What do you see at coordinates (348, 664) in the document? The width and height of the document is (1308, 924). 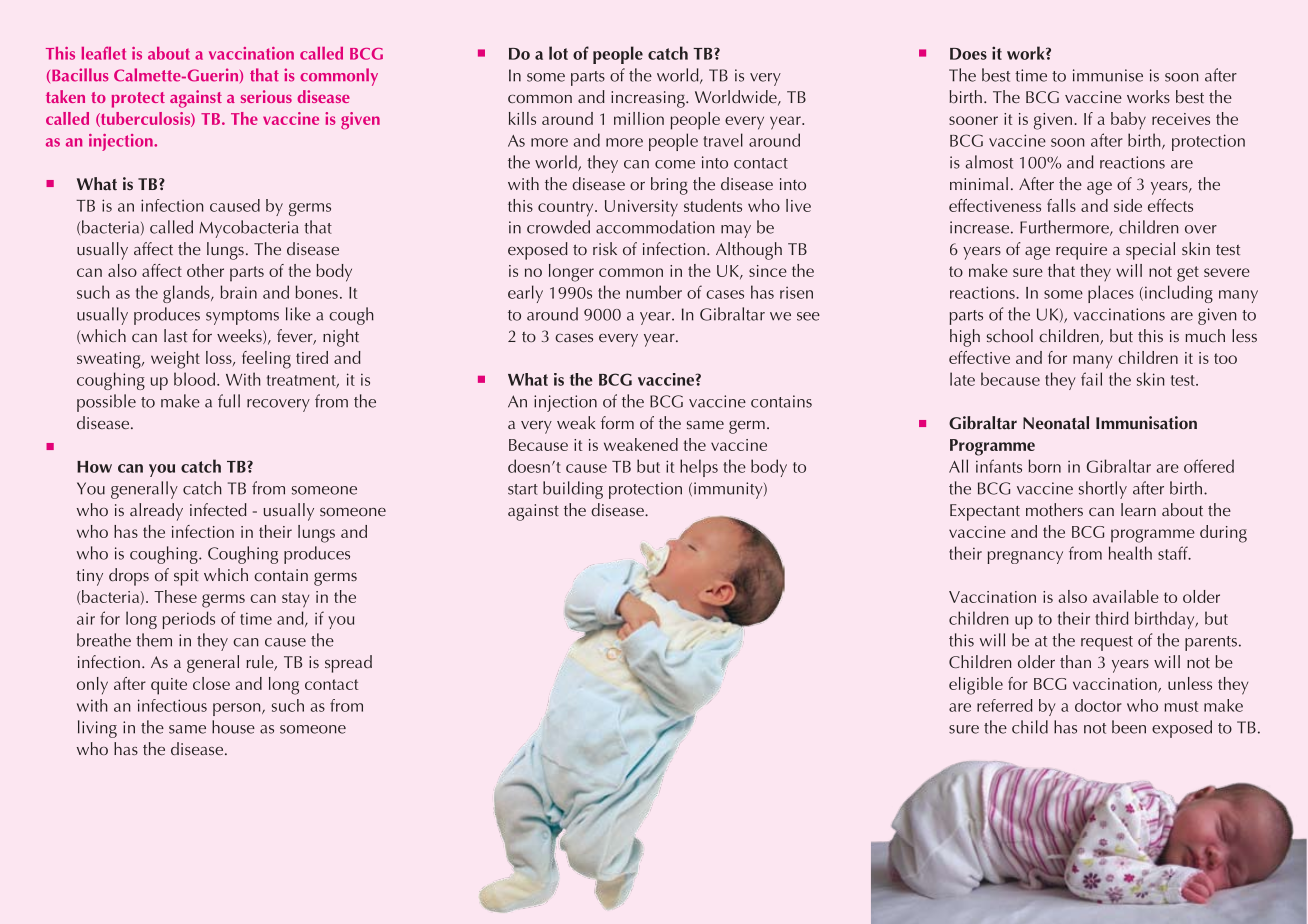 I see `spread` at bounding box center [348, 664].
